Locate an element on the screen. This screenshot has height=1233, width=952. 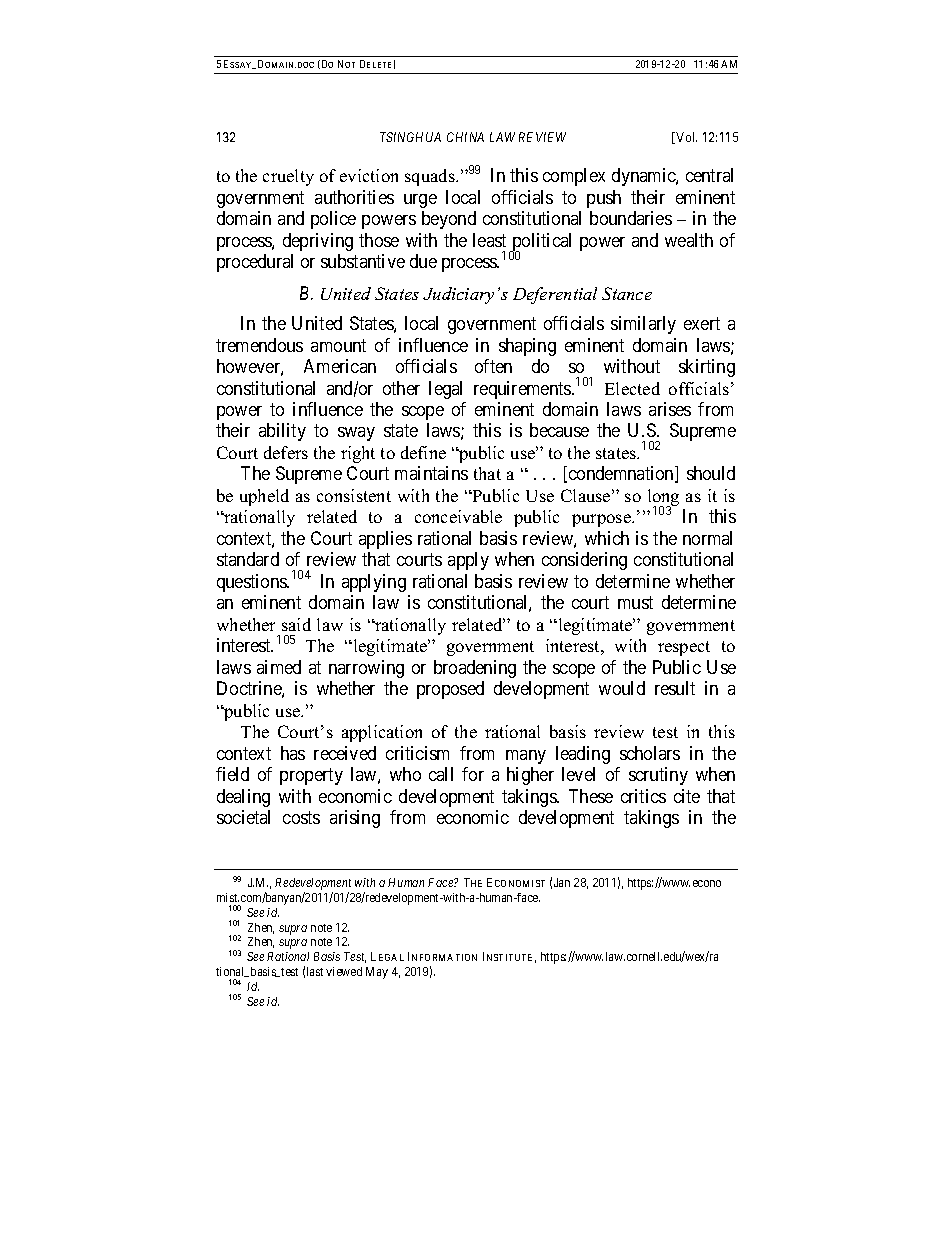
cruelty is located at coordinates (288, 177).
